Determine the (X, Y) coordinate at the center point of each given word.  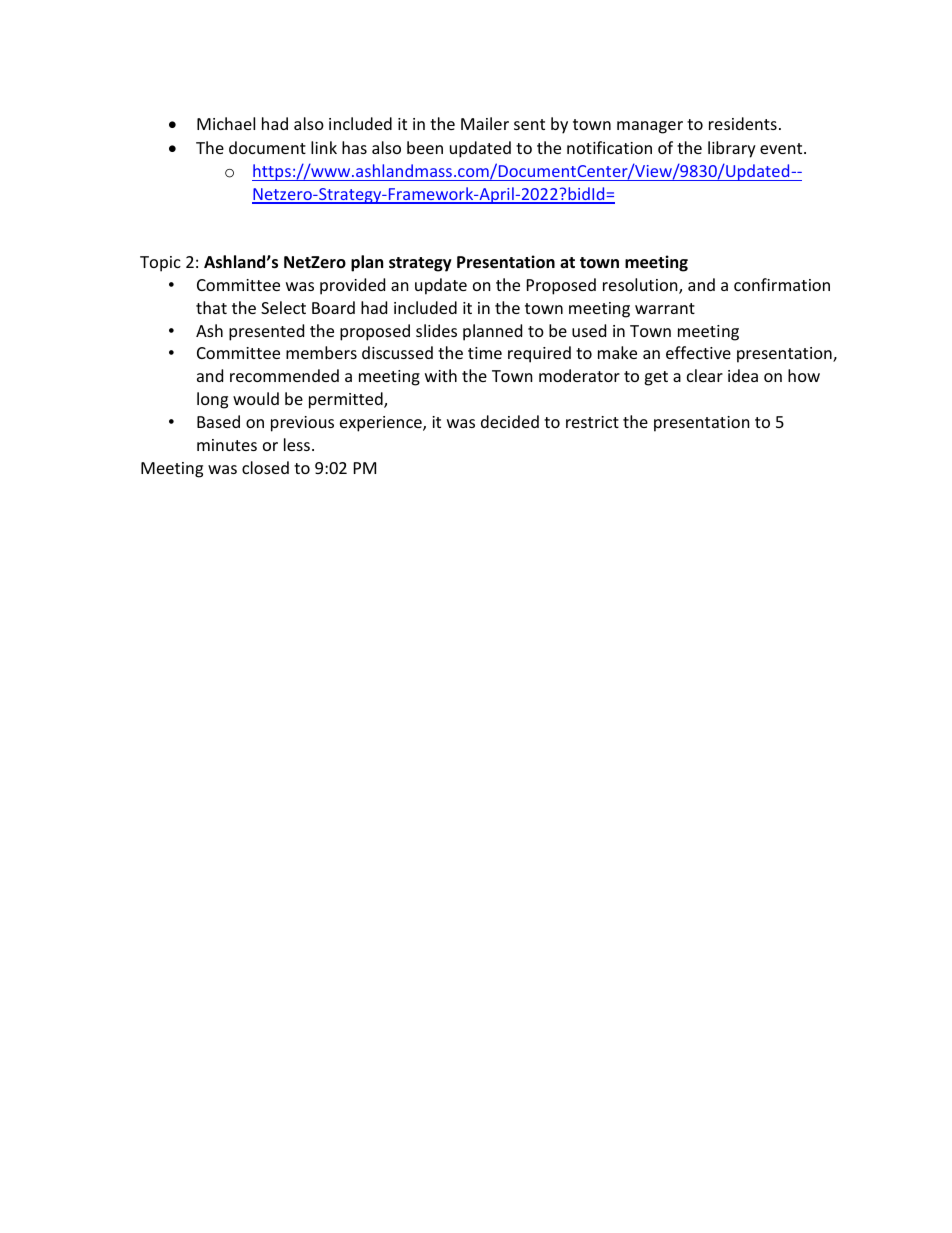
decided (510, 421)
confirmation (782, 284)
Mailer (485, 123)
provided (352, 286)
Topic (160, 264)
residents (743, 123)
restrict (592, 422)
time (485, 353)
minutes (227, 445)
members (321, 352)
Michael (226, 123)
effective (698, 352)
